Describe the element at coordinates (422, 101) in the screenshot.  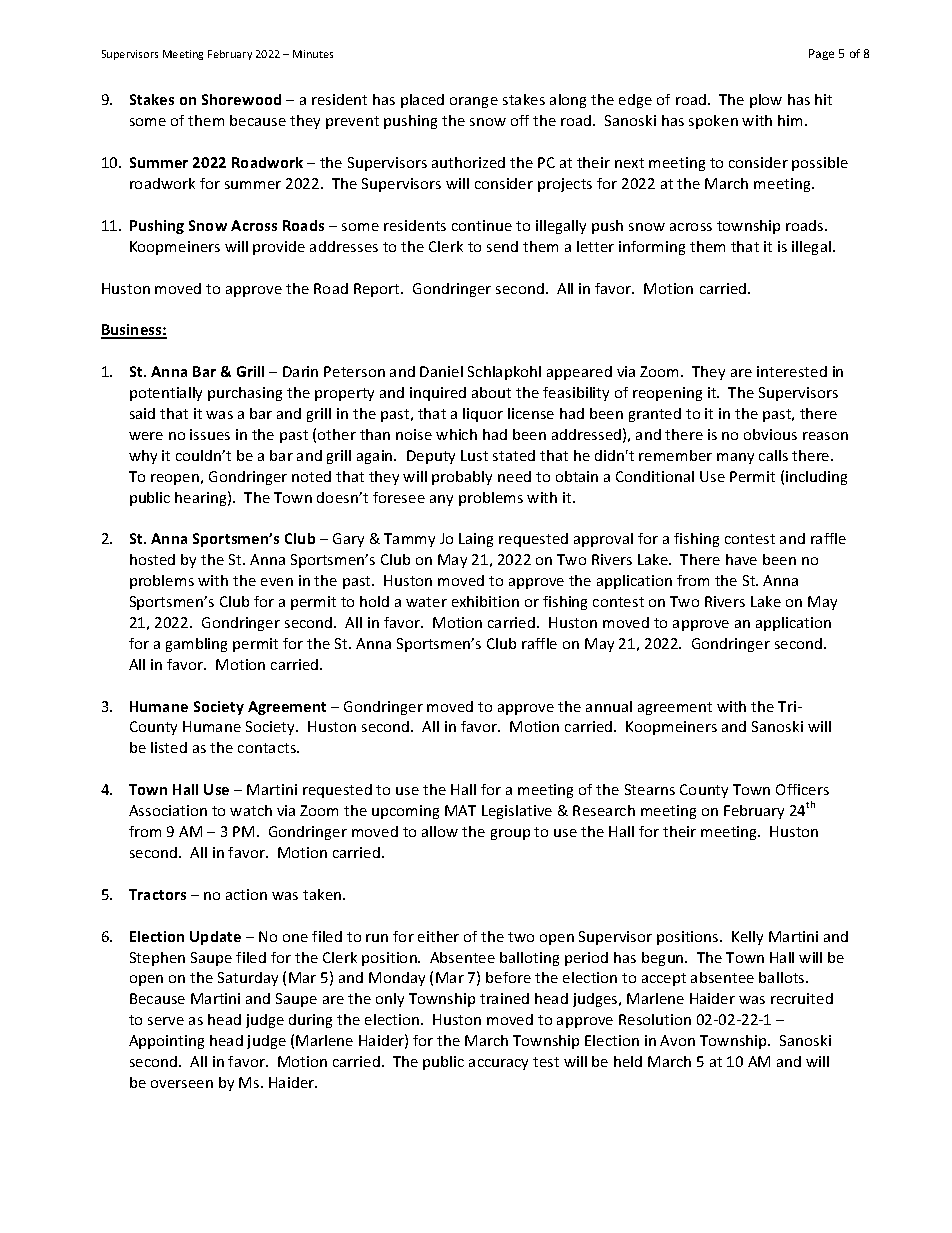
I see `placed` at that location.
